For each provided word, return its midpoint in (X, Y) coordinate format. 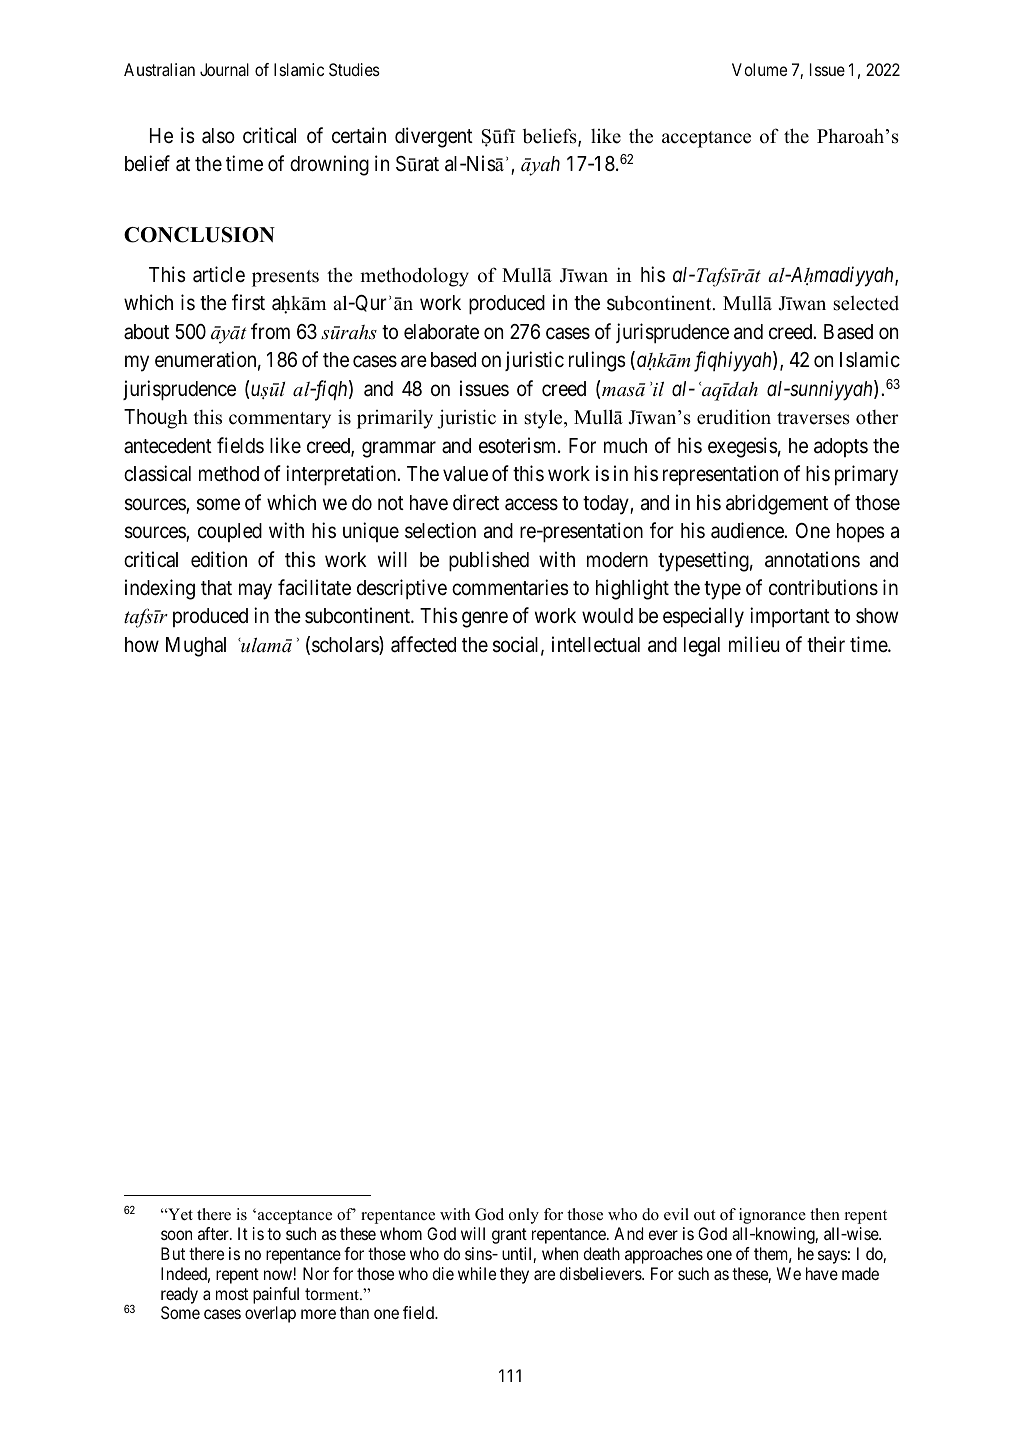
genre (485, 620)
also (218, 136)
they (514, 1275)
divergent (434, 137)
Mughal (196, 647)
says (832, 1257)
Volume (759, 69)
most (232, 1294)
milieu (754, 644)
